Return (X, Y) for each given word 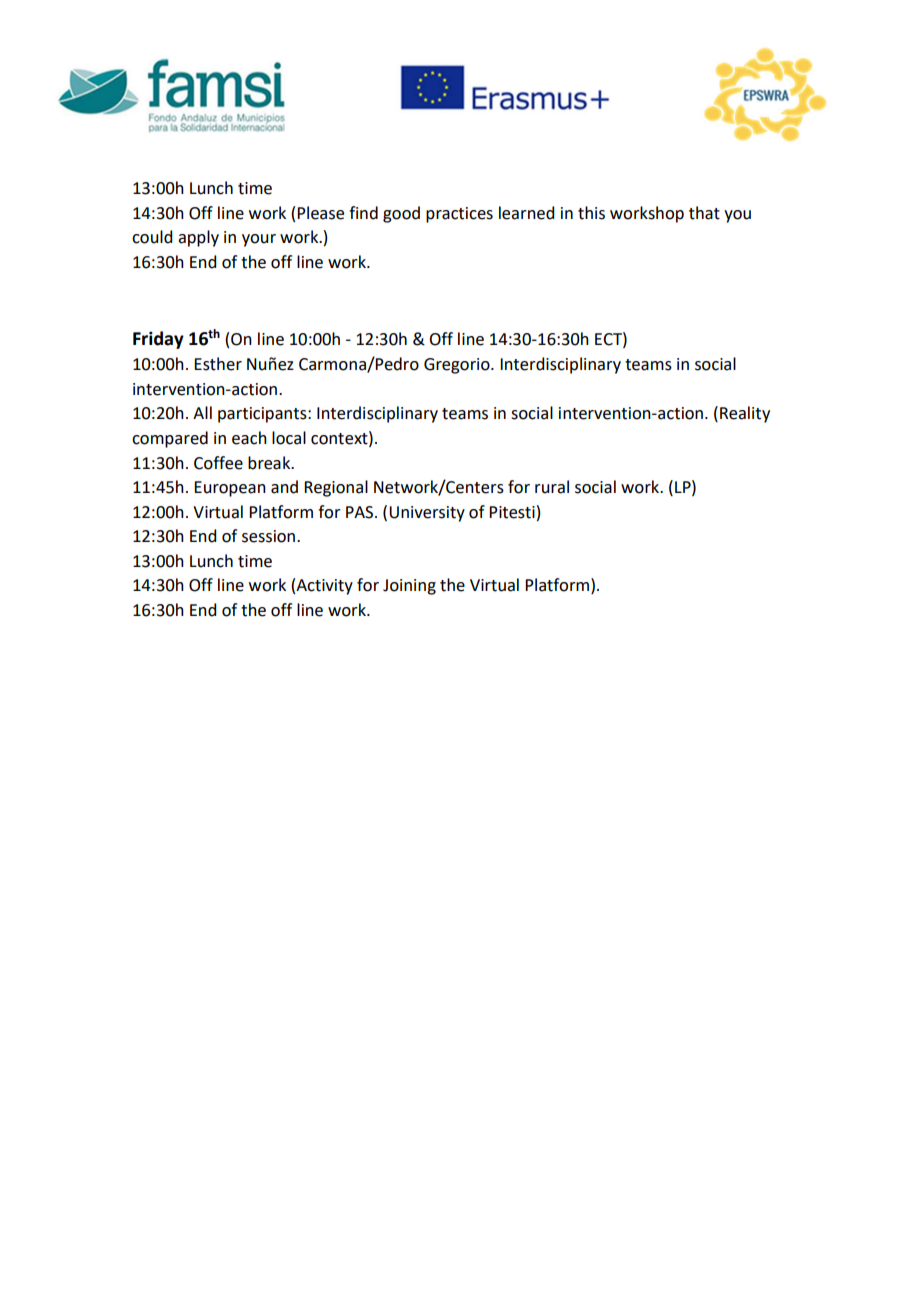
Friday (158, 340)
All (202, 412)
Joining (409, 587)
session (270, 536)
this (591, 213)
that (704, 213)
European (230, 489)
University (427, 514)
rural (552, 487)
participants (263, 415)
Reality (745, 414)
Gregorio (458, 366)
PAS (361, 512)
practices (459, 215)
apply (198, 238)
